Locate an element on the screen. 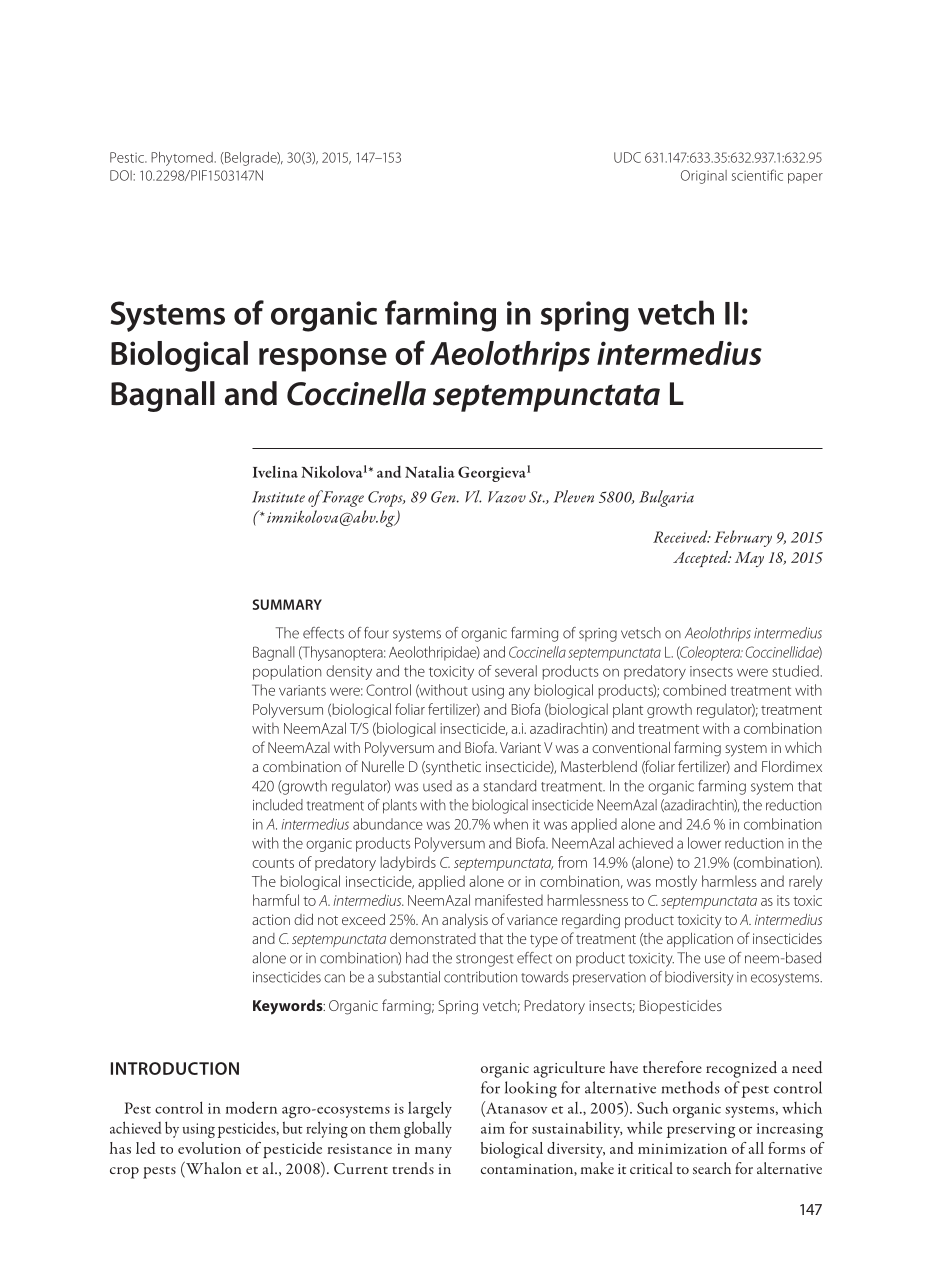  several is located at coordinates (516, 671).
